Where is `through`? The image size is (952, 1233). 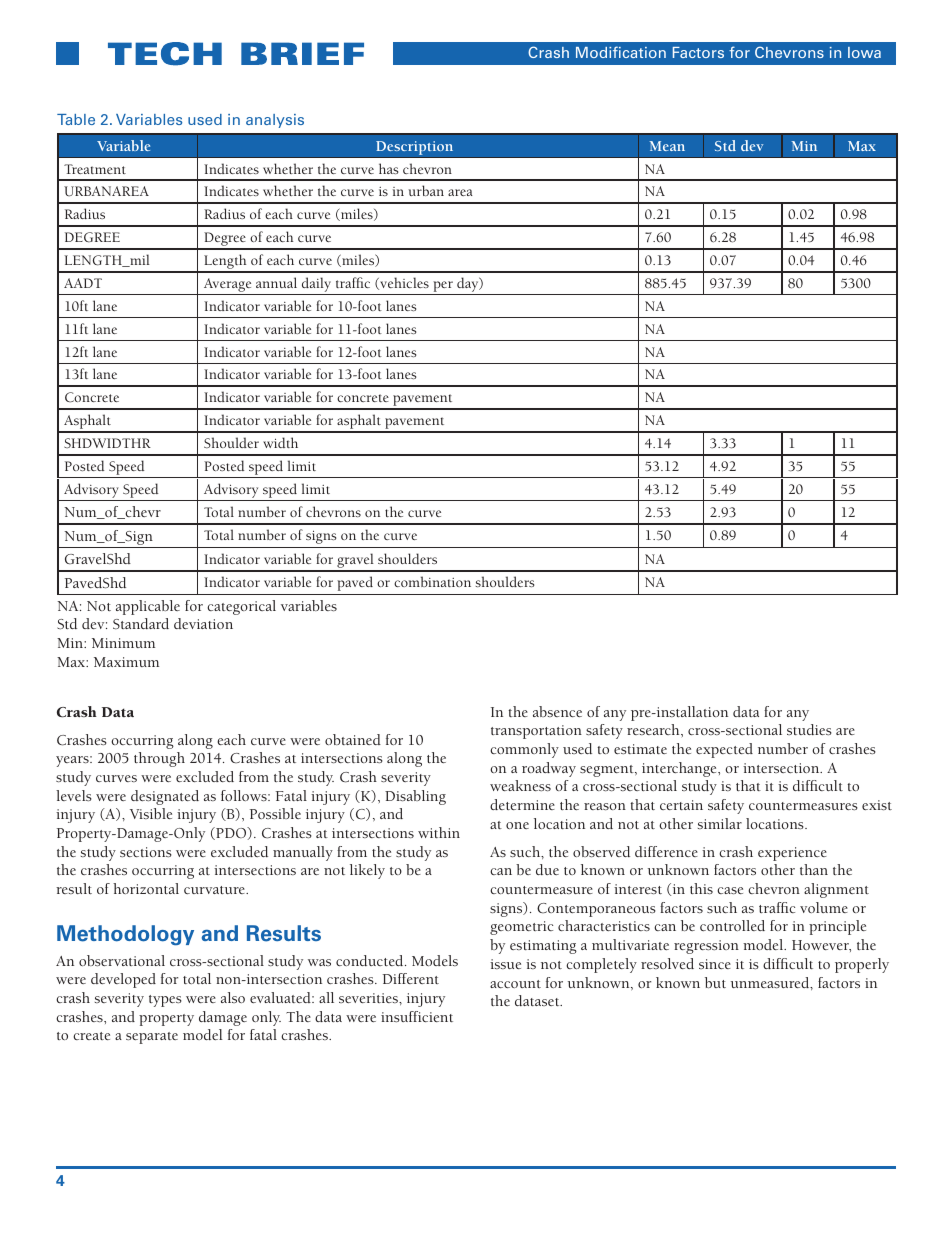
through is located at coordinates (159, 759).
